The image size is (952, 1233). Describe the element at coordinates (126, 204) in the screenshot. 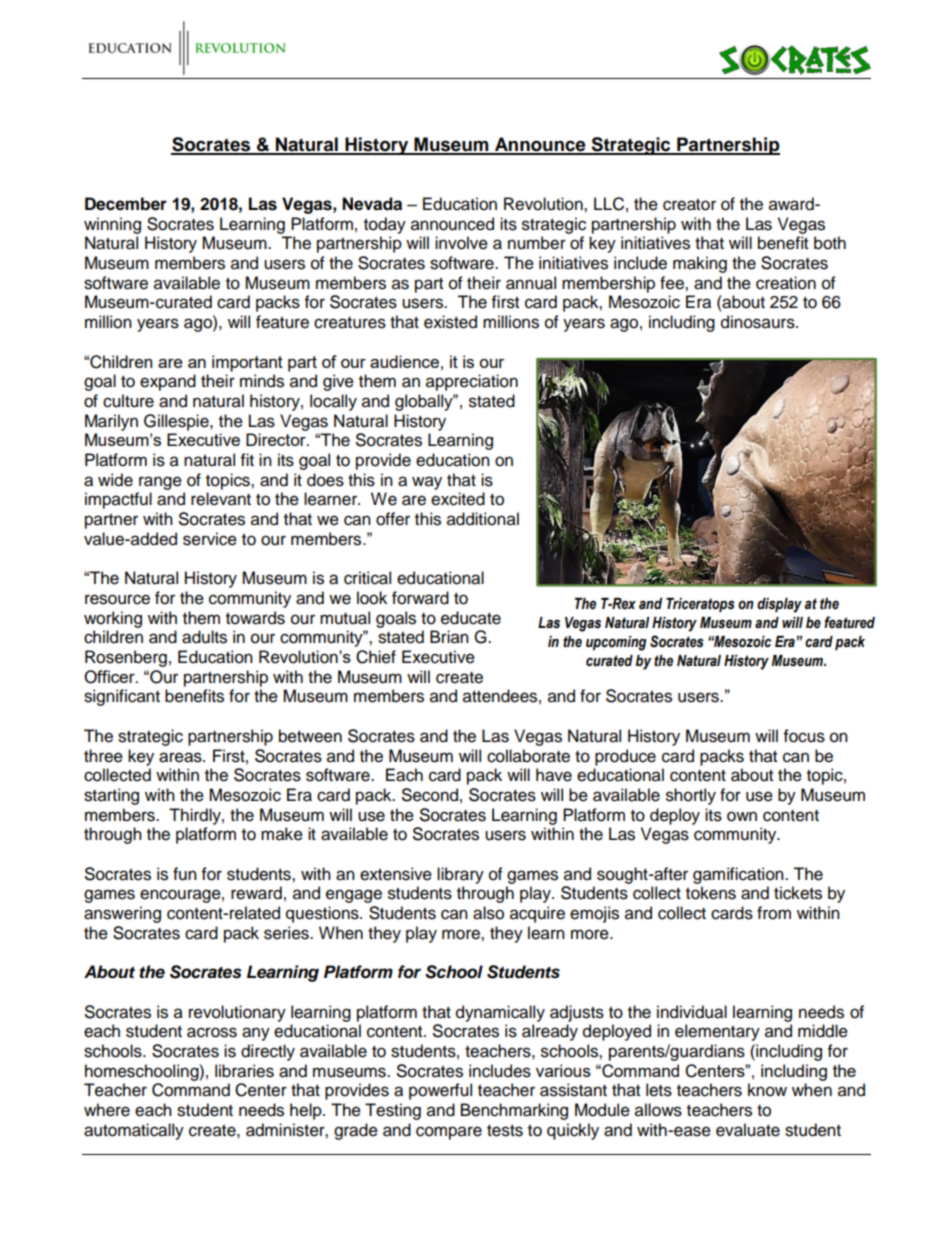

I see `December` at that location.
